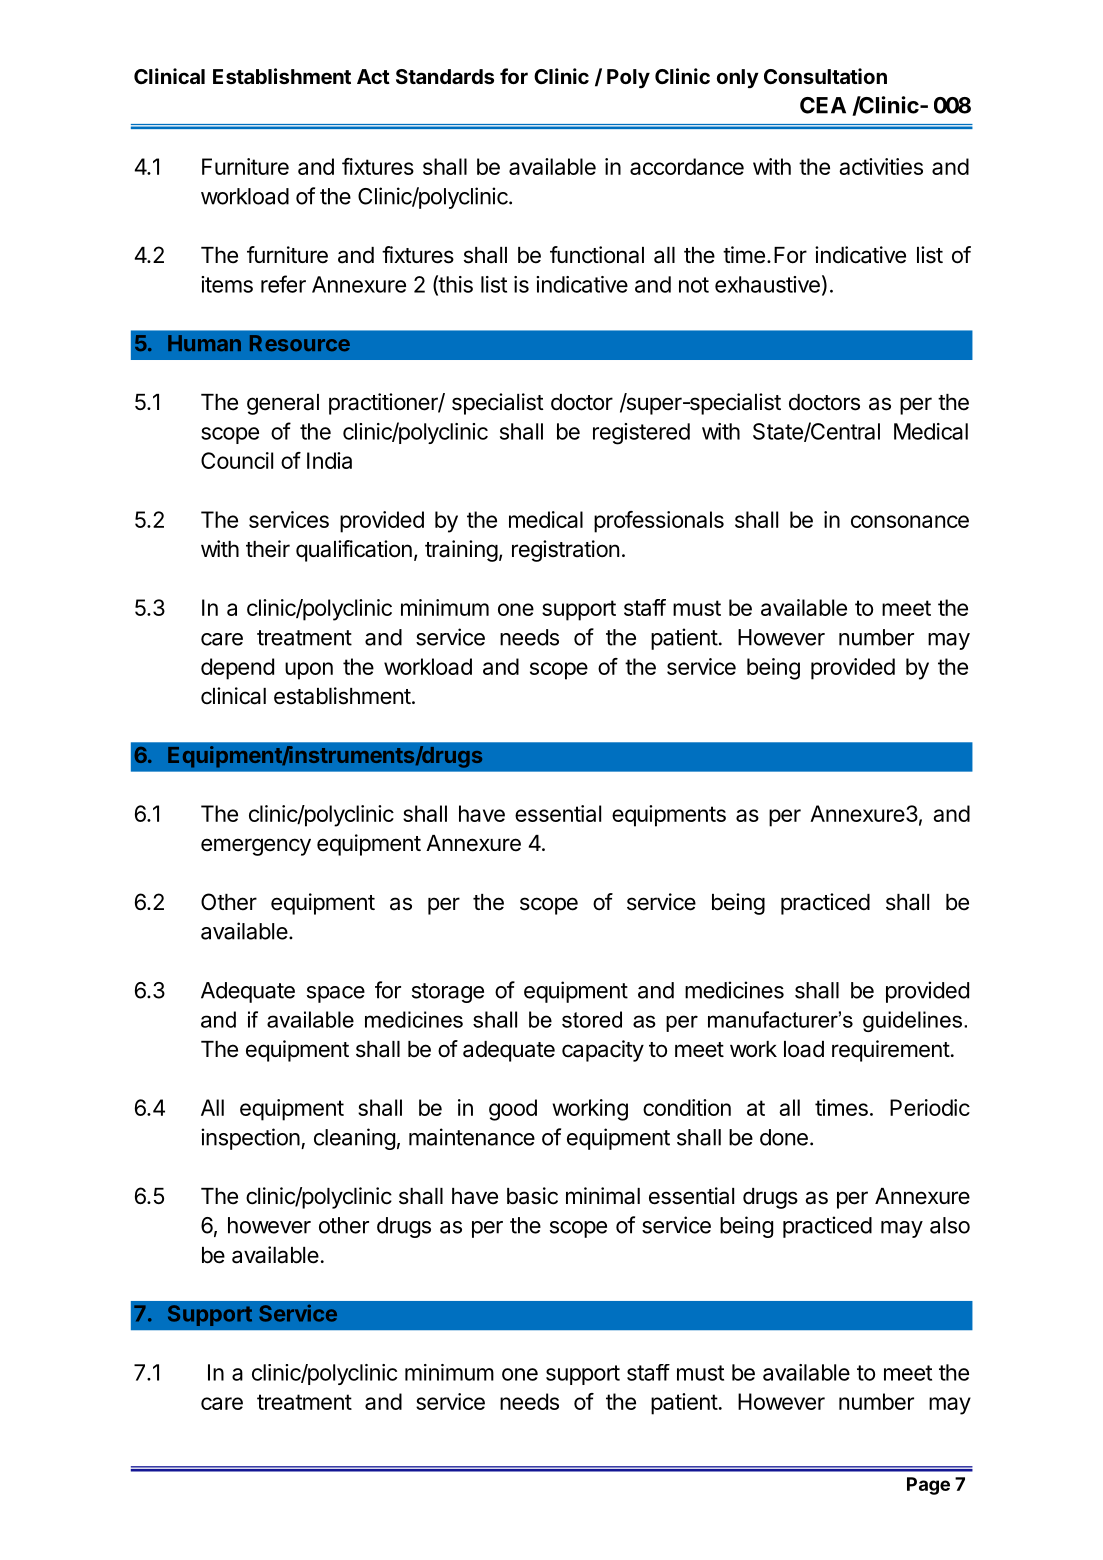 The height and width of the screenshot is (1560, 1103). What do you see at coordinates (250, 1139) in the screenshot?
I see `inspection` at bounding box center [250, 1139].
